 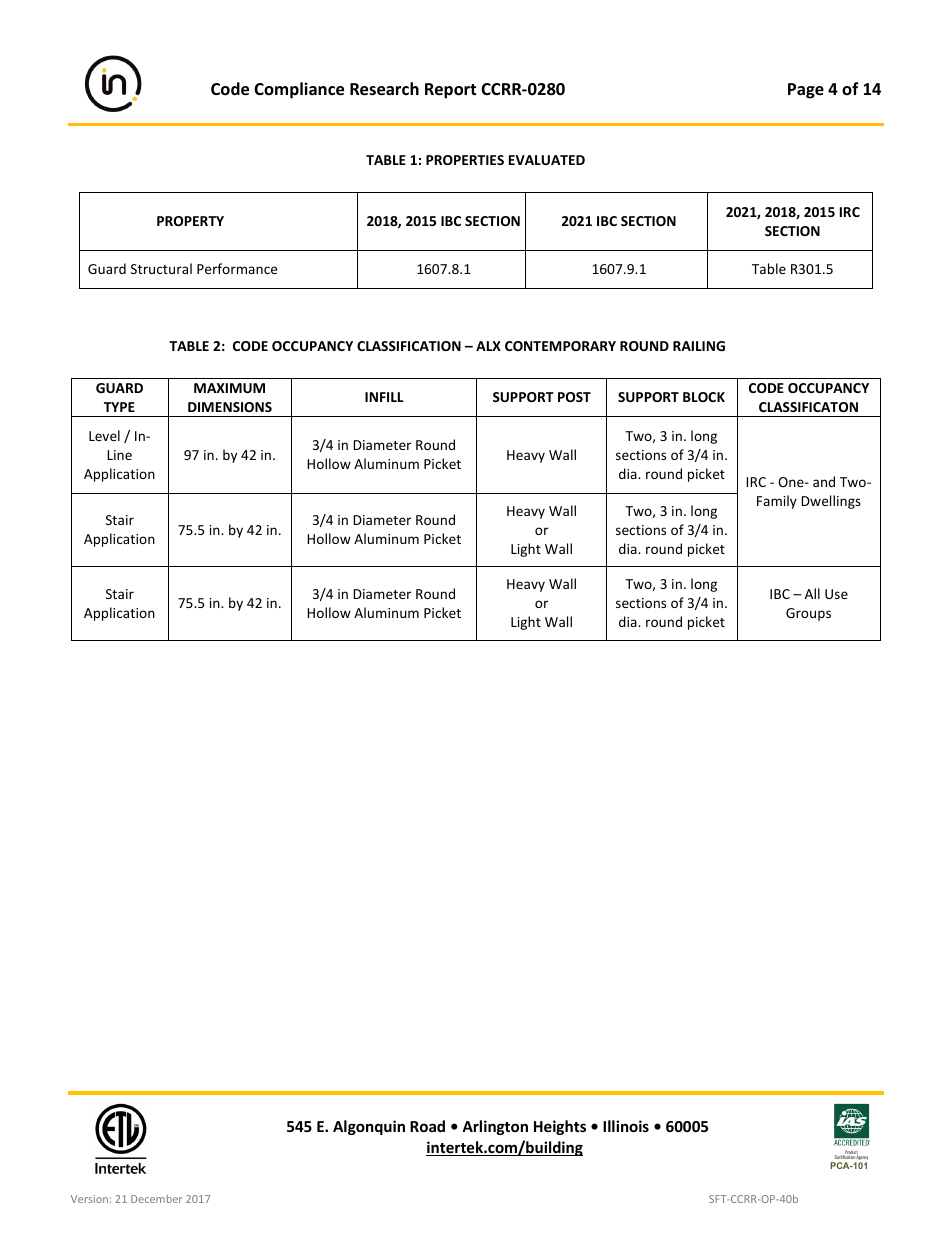 What do you see at coordinates (626, 1126) in the page?
I see `Illinois` at bounding box center [626, 1126].
